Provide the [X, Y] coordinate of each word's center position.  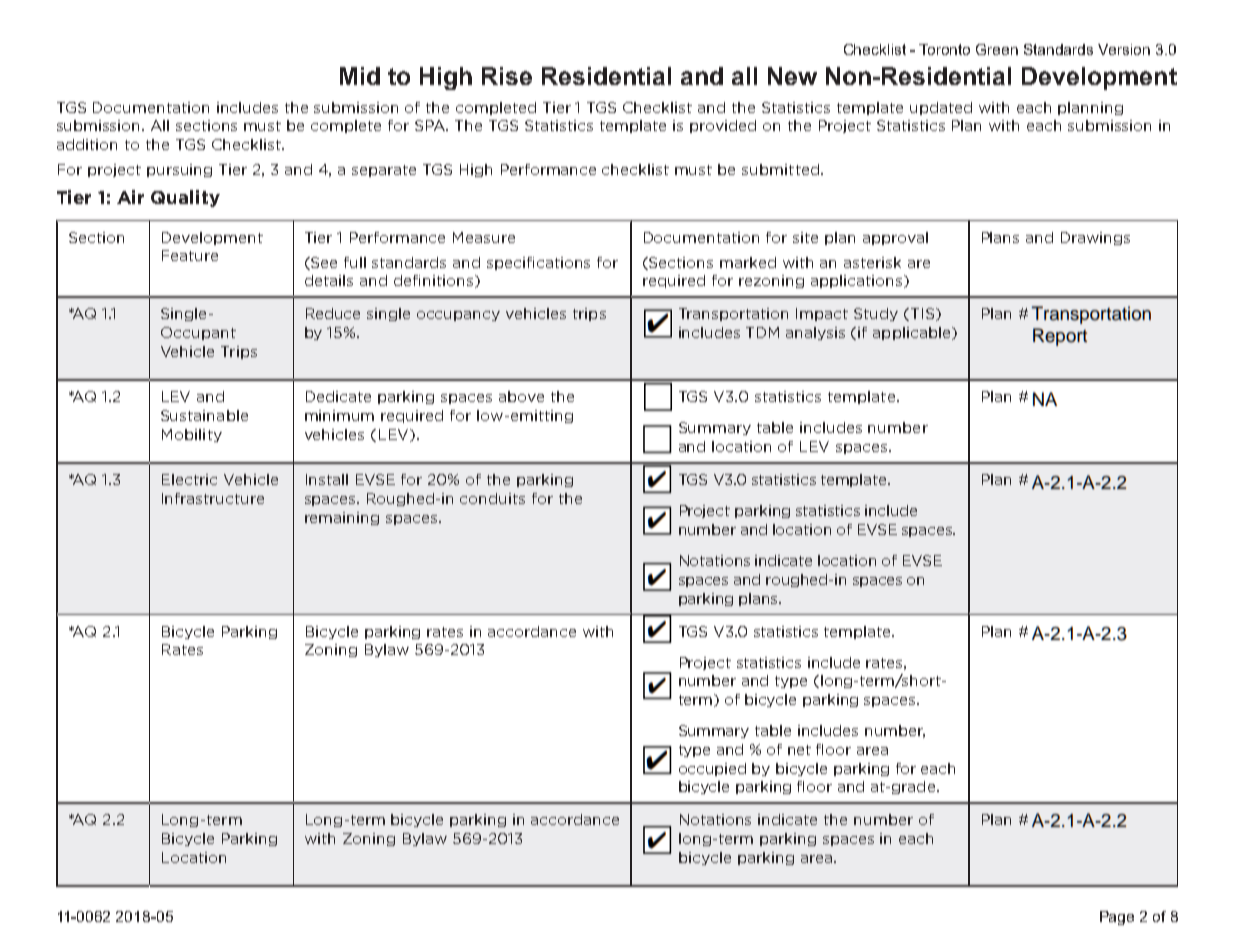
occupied [712, 769]
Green [997, 49]
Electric [189, 479]
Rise [507, 76]
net [799, 750]
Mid [360, 76]
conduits [492, 498]
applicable [913, 333]
